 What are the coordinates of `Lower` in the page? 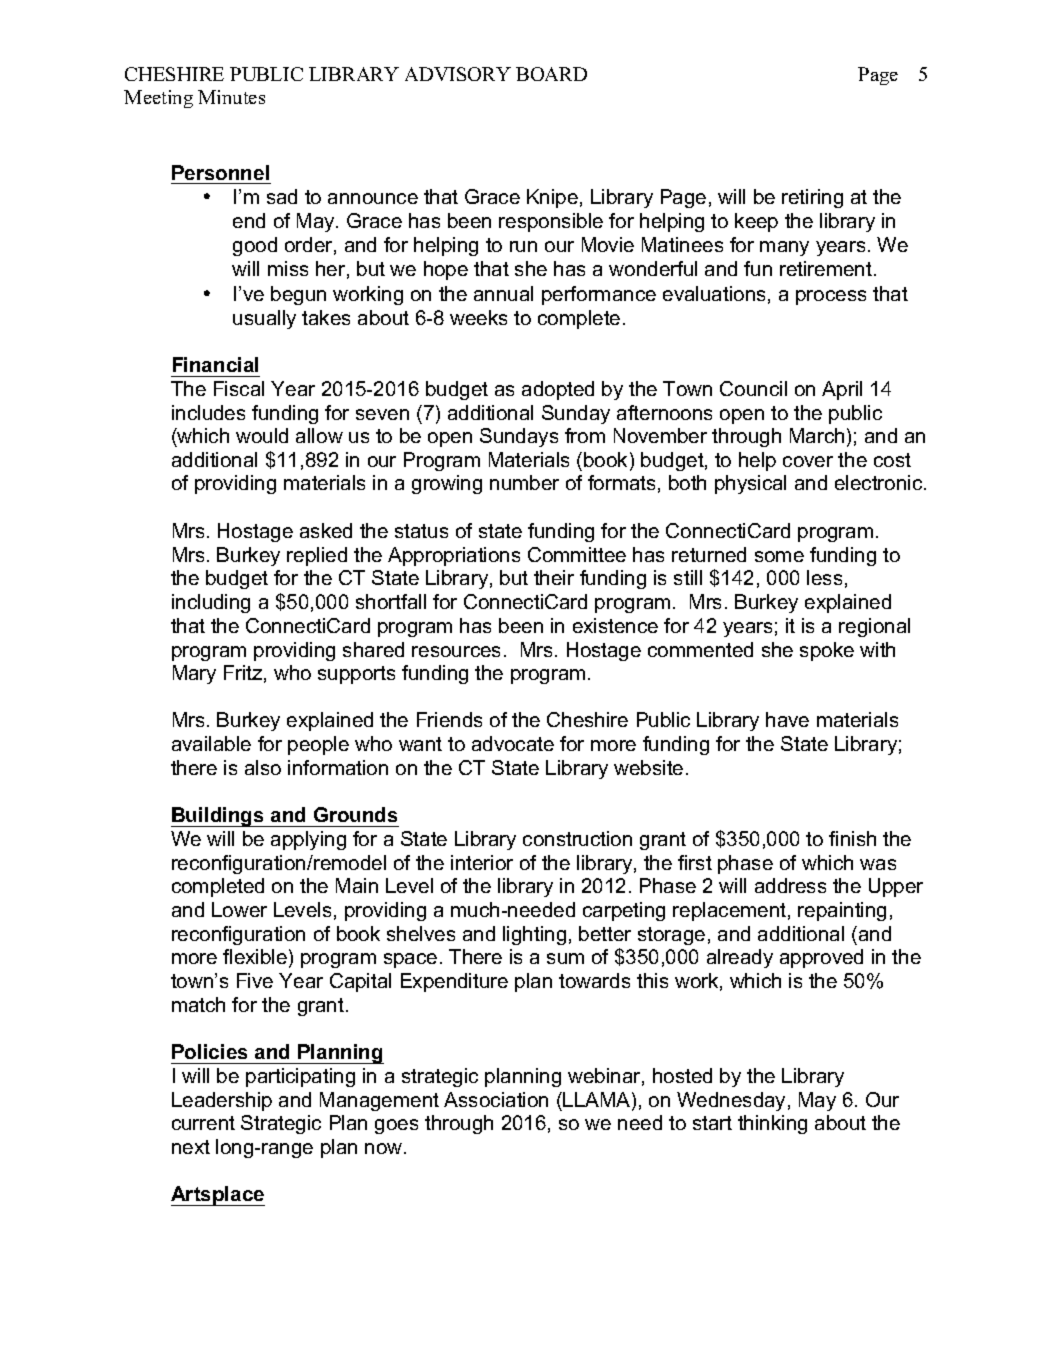 It's located at (239, 909).
